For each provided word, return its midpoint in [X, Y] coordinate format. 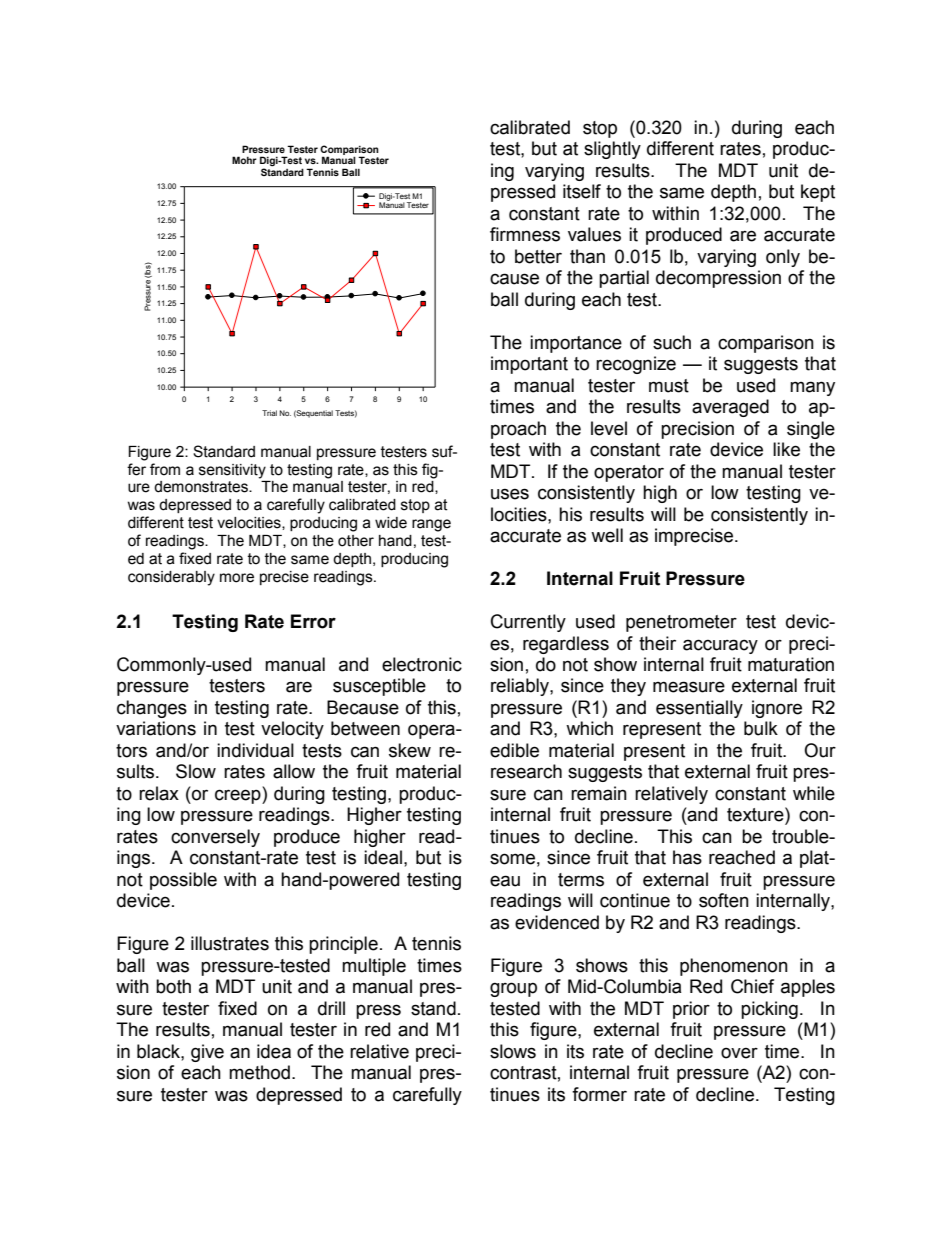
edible [514, 750]
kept [818, 193]
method [259, 1072]
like [786, 449]
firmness [525, 234]
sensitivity [232, 471]
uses [510, 494]
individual [255, 750]
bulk [761, 728]
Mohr [244, 160]
